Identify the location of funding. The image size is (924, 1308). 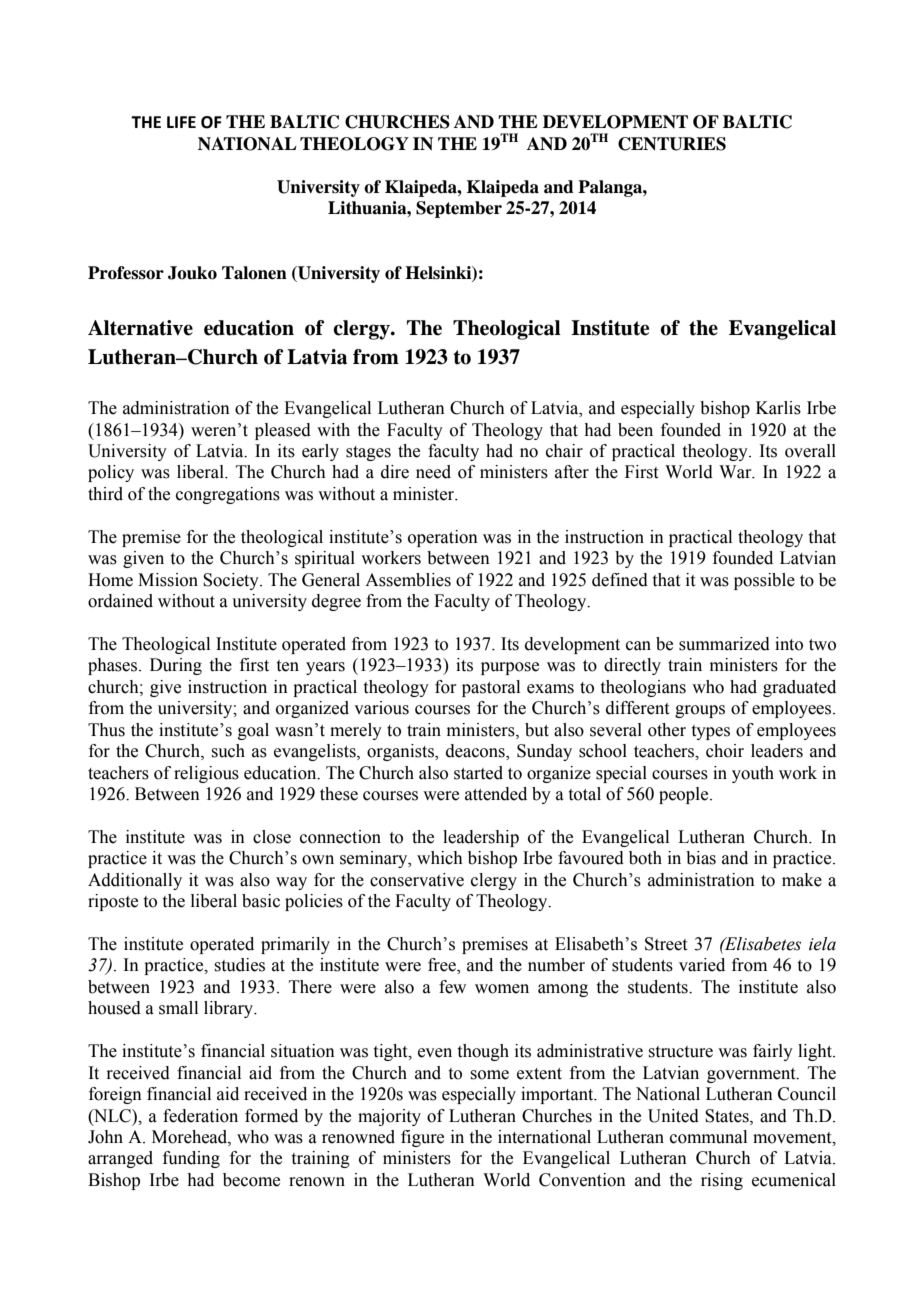
(191, 1159).
